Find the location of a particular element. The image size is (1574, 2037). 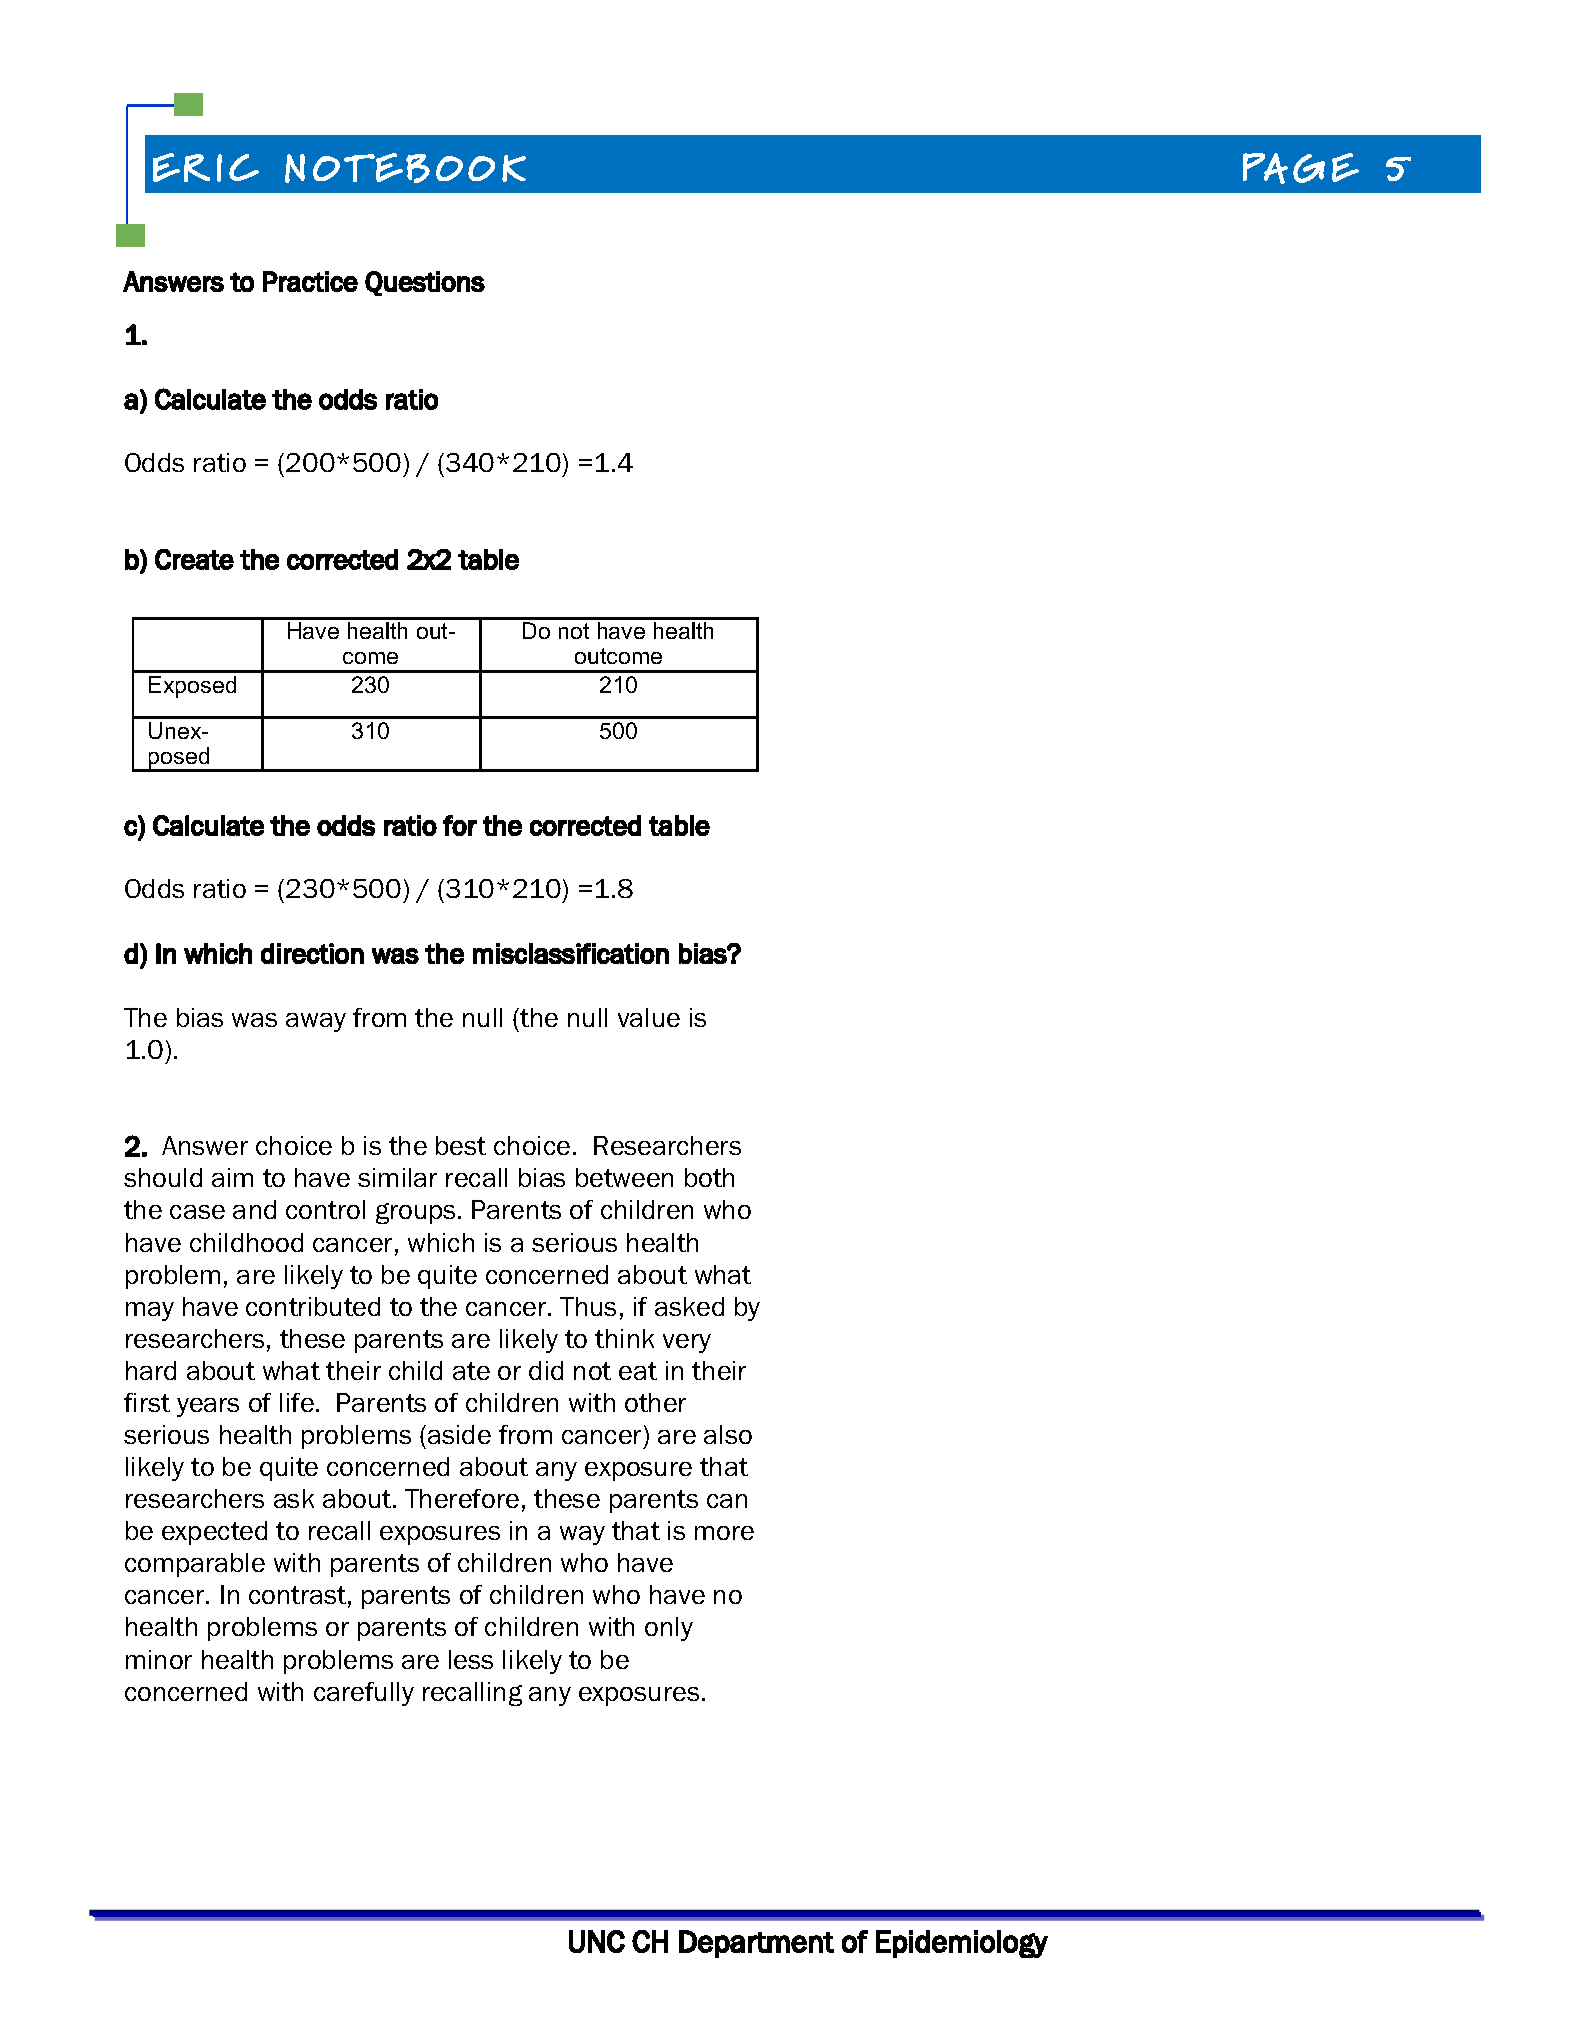

misclassification is located at coordinates (571, 953).
